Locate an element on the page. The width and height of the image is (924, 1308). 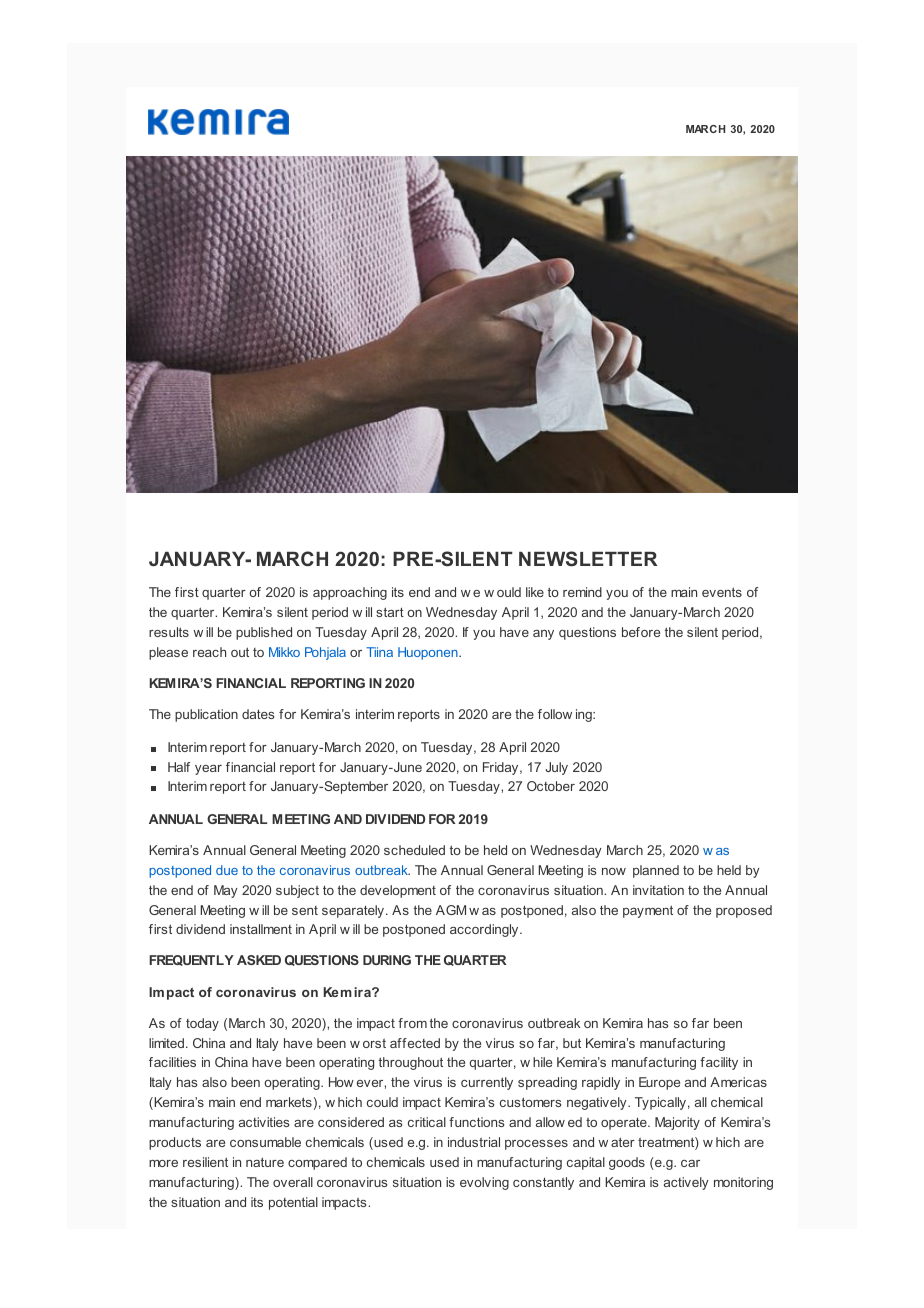
May is located at coordinates (226, 891).
